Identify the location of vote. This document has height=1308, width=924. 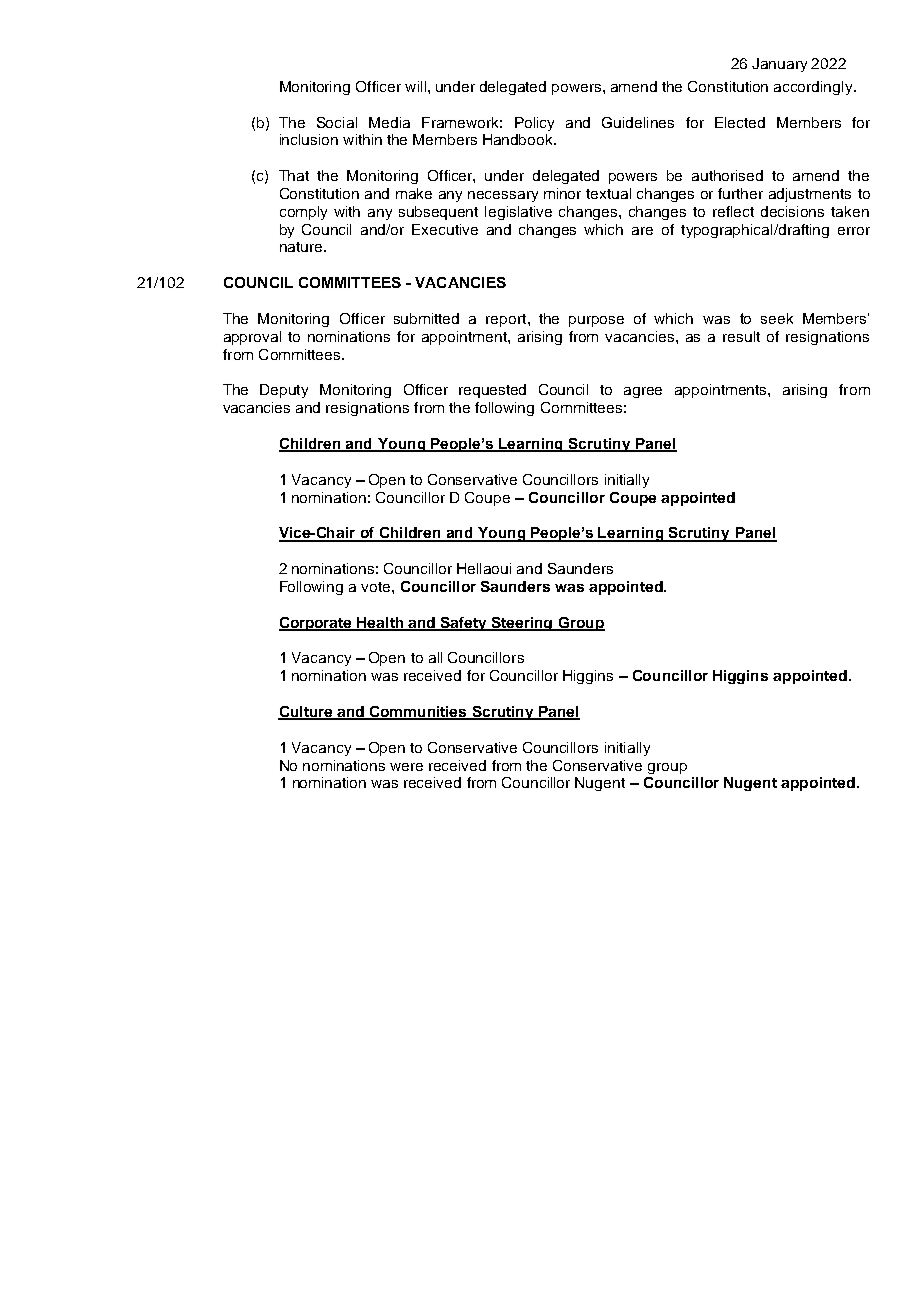
(377, 587).
